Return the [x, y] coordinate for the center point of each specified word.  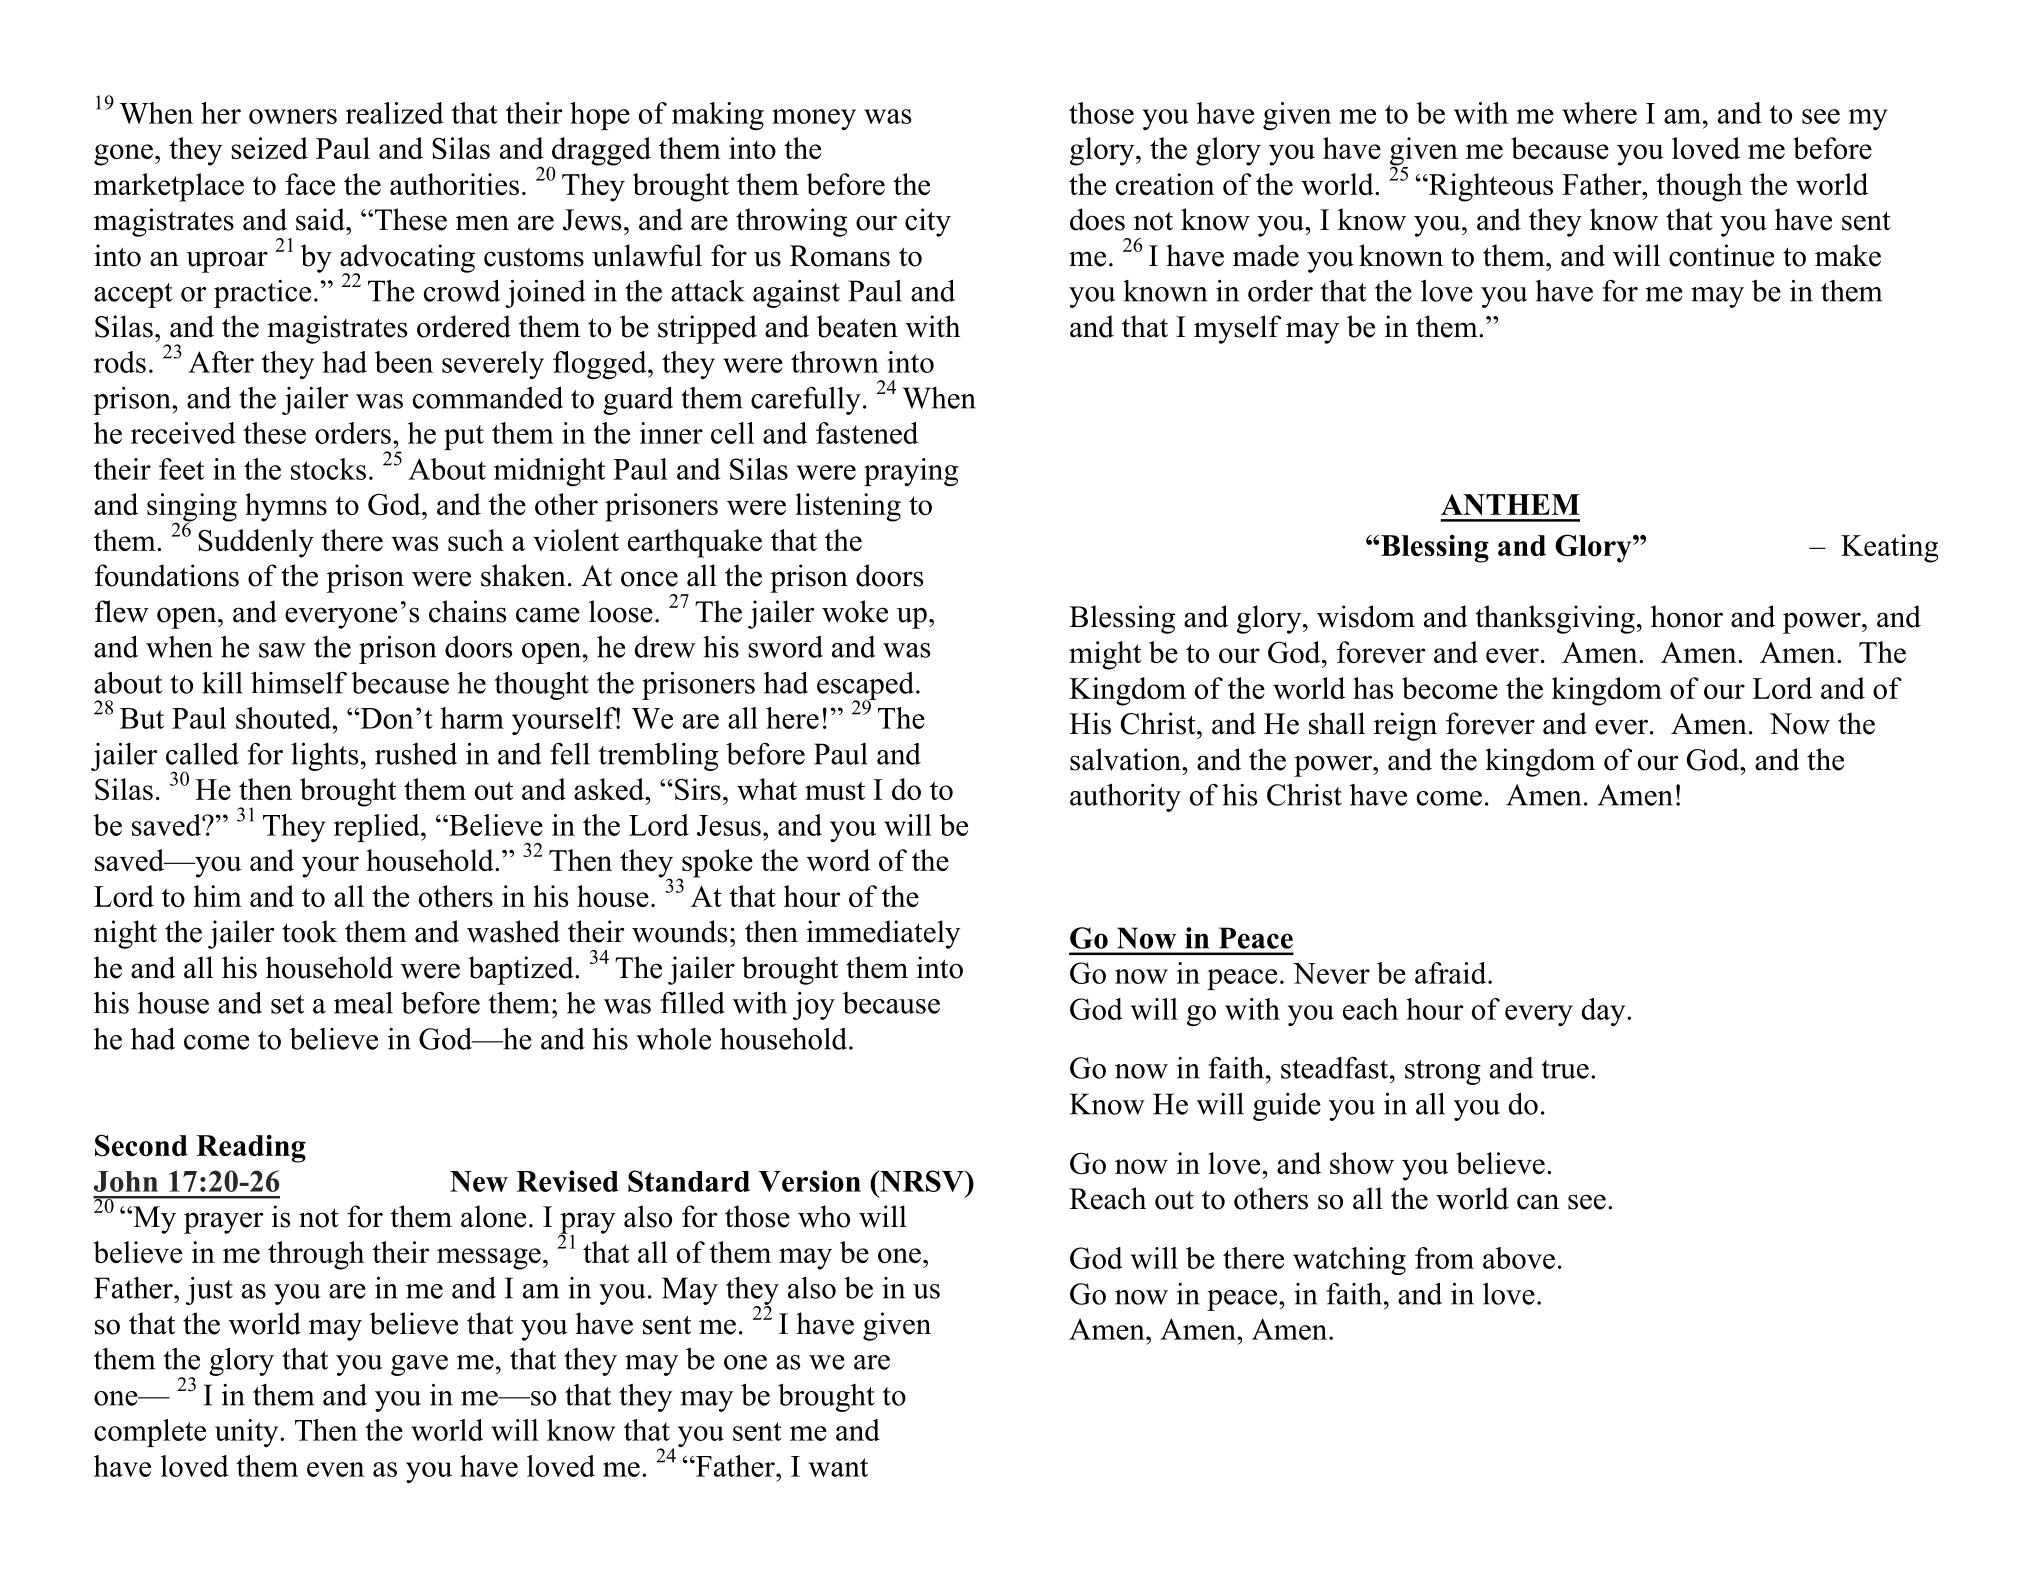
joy [814, 1006]
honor [1687, 616]
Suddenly [256, 543]
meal [363, 1003]
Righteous [1490, 187]
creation [1165, 184]
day [1604, 1012]
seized [269, 148]
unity [248, 1433]
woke [855, 611]
